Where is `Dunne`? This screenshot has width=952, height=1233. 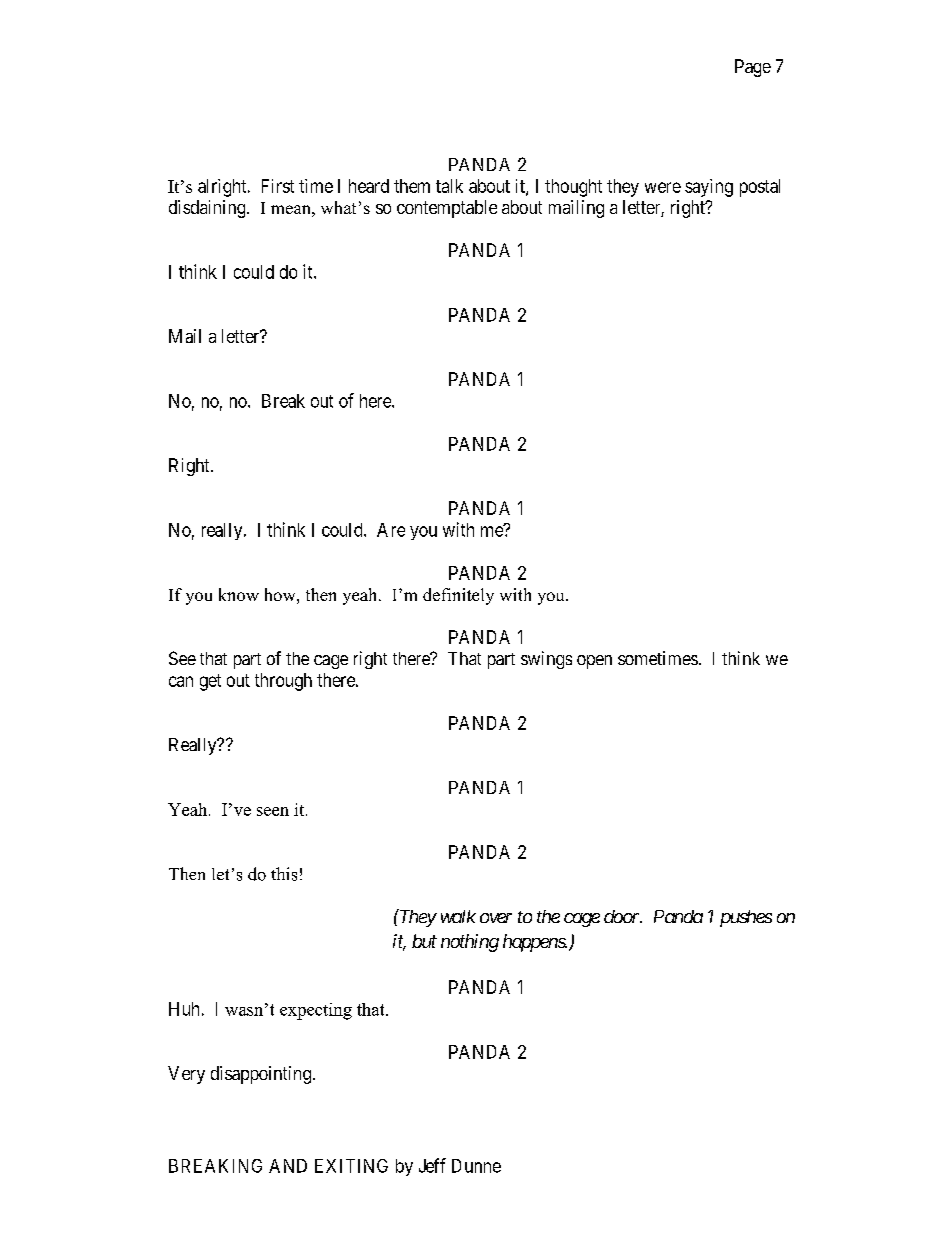
Dunne is located at coordinates (476, 1166).
